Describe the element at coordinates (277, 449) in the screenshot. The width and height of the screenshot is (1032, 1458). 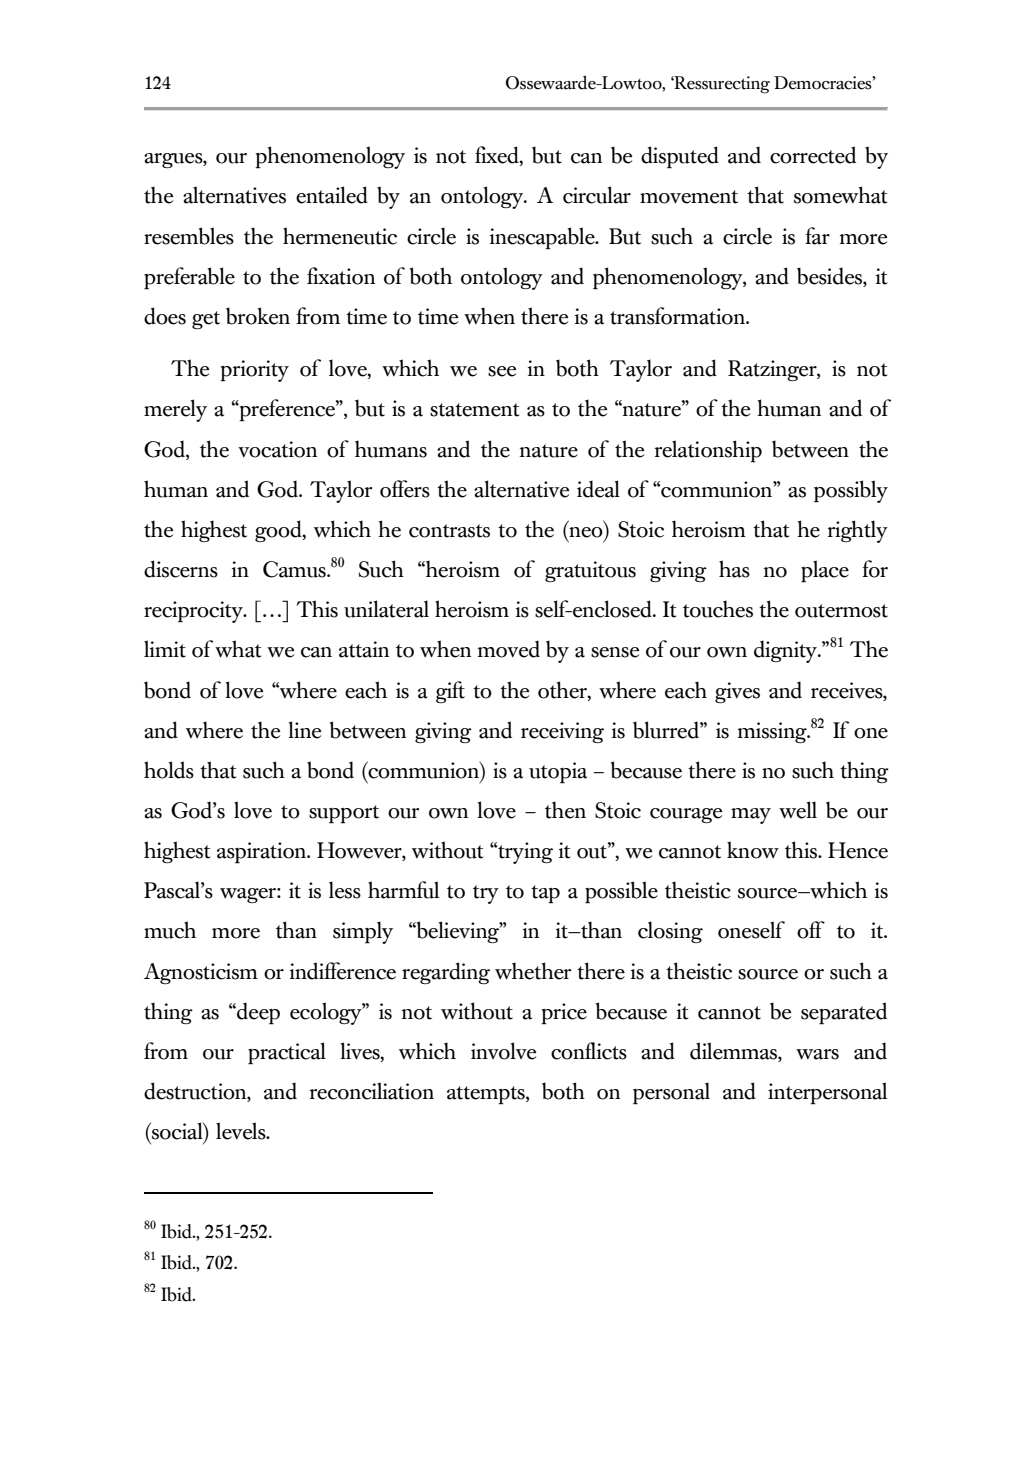
I see `vocation` at that location.
